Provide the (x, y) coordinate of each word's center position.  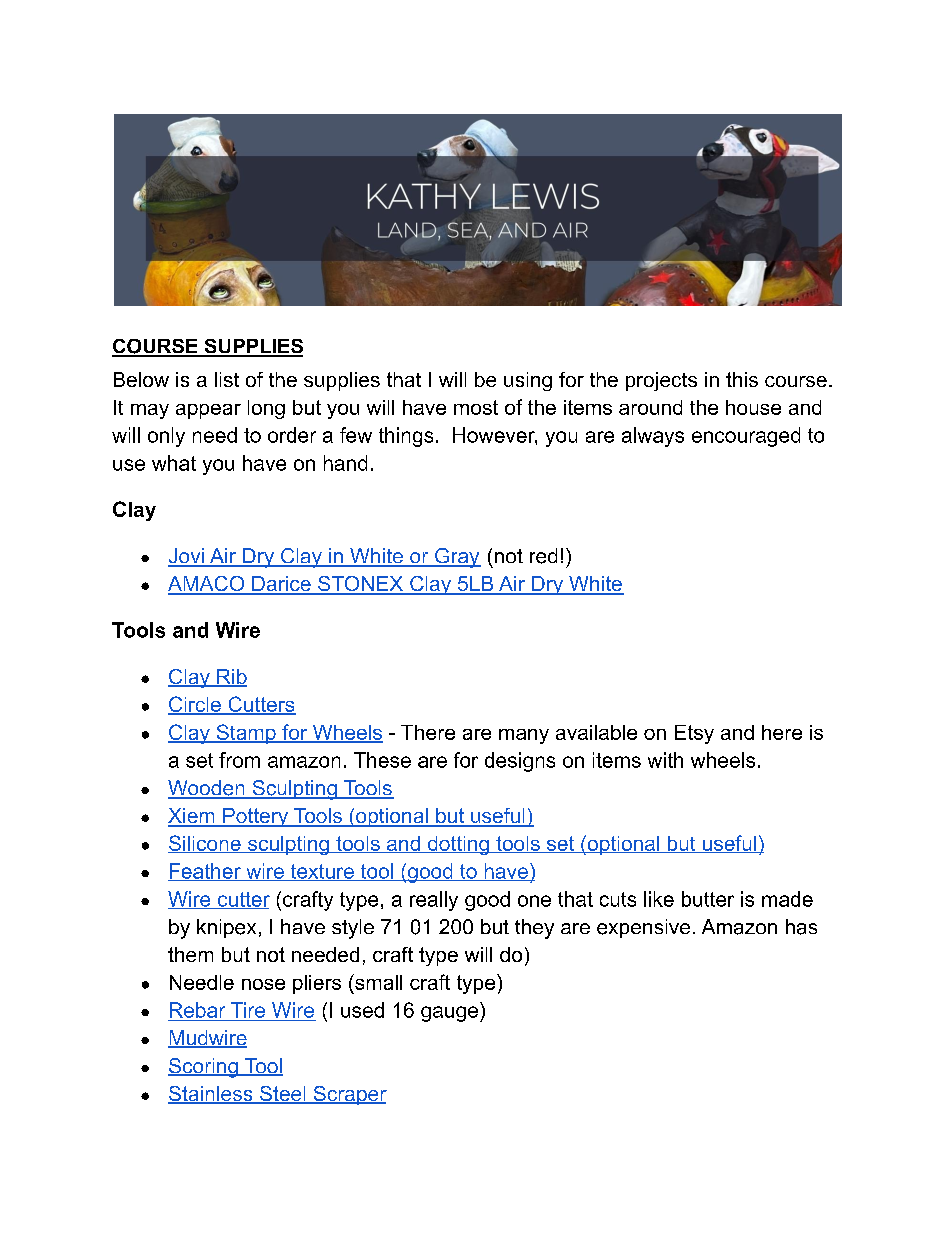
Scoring (204, 1068)
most (476, 407)
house (753, 407)
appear (208, 411)
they (534, 929)
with (665, 760)
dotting (458, 845)
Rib (231, 678)
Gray (457, 558)
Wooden (207, 789)
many (524, 736)
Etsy (694, 734)
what (174, 463)
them (190, 954)
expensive (643, 928)
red (543, 556)
